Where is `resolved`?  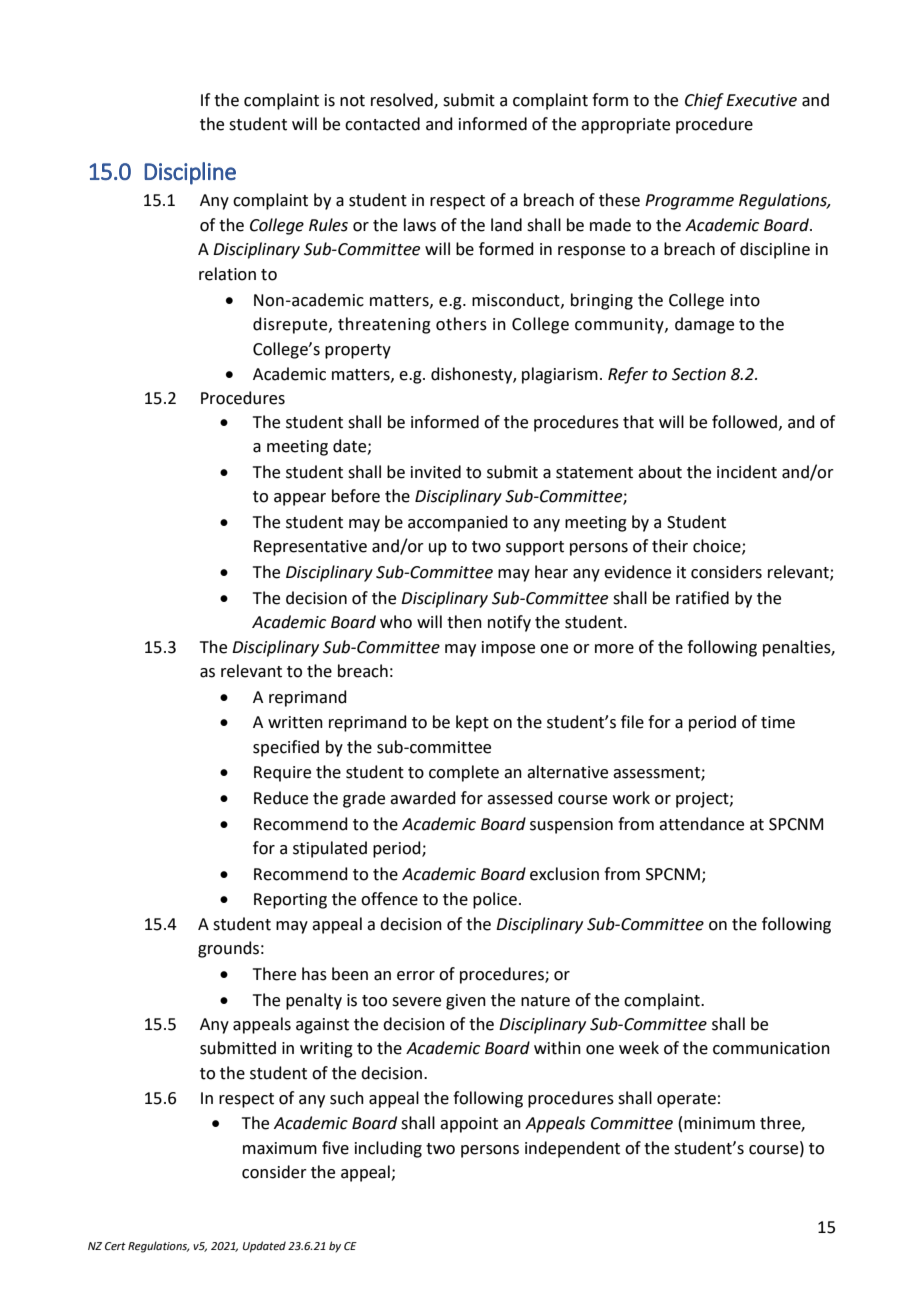 resolved is located at coordinates (403, 100).
